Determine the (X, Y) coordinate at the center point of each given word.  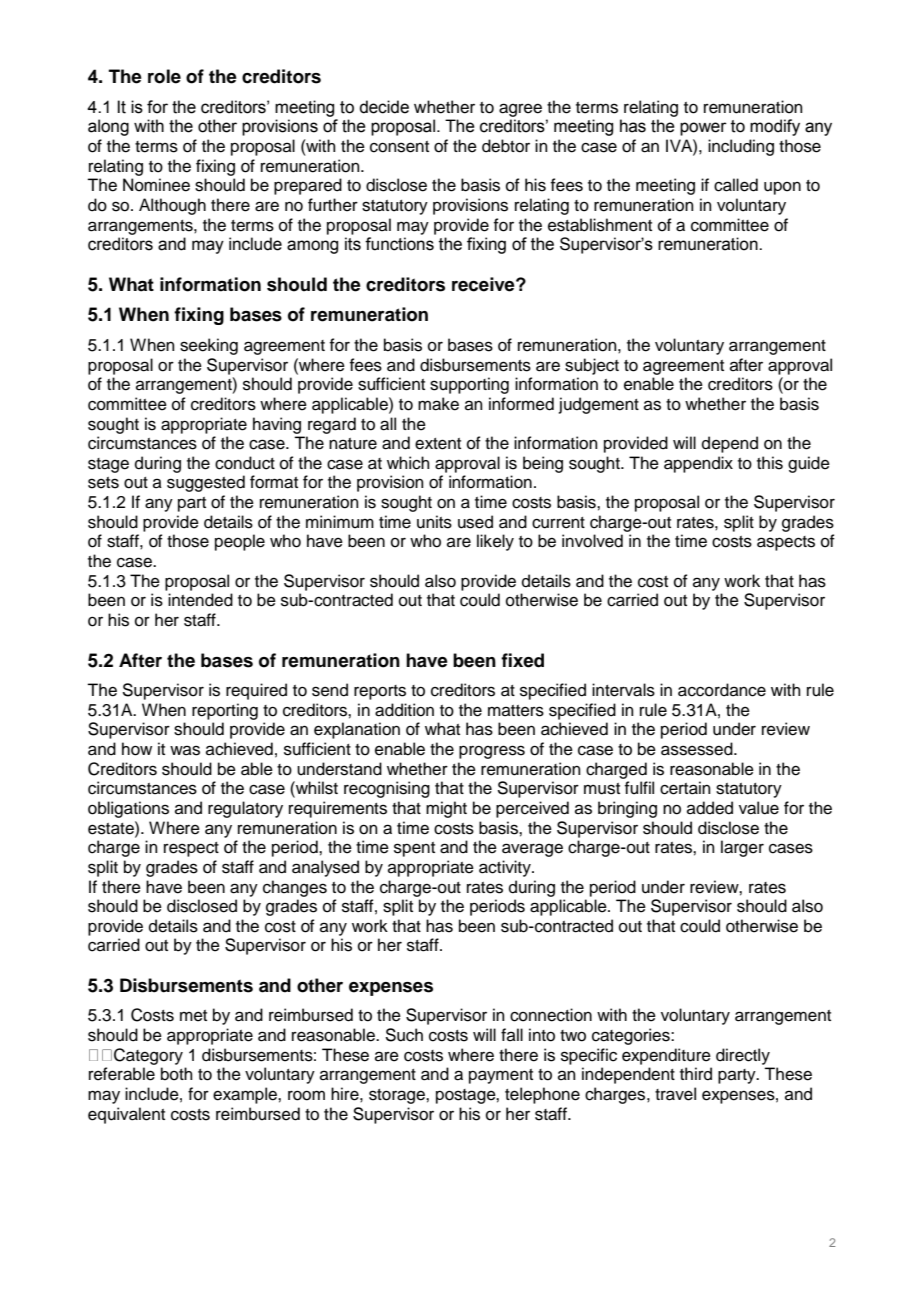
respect (191, 849)
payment (501, 1076)
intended (200, 600)
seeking (209, 346)
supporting (469, 385)
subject (592, 366)
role (164, 76)
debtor (506, 146)
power (703, 129)
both (177, 1074)
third (696, 1074)
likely (495, 542)
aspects (786, 543)
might (446, 809)
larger (742, 848)
